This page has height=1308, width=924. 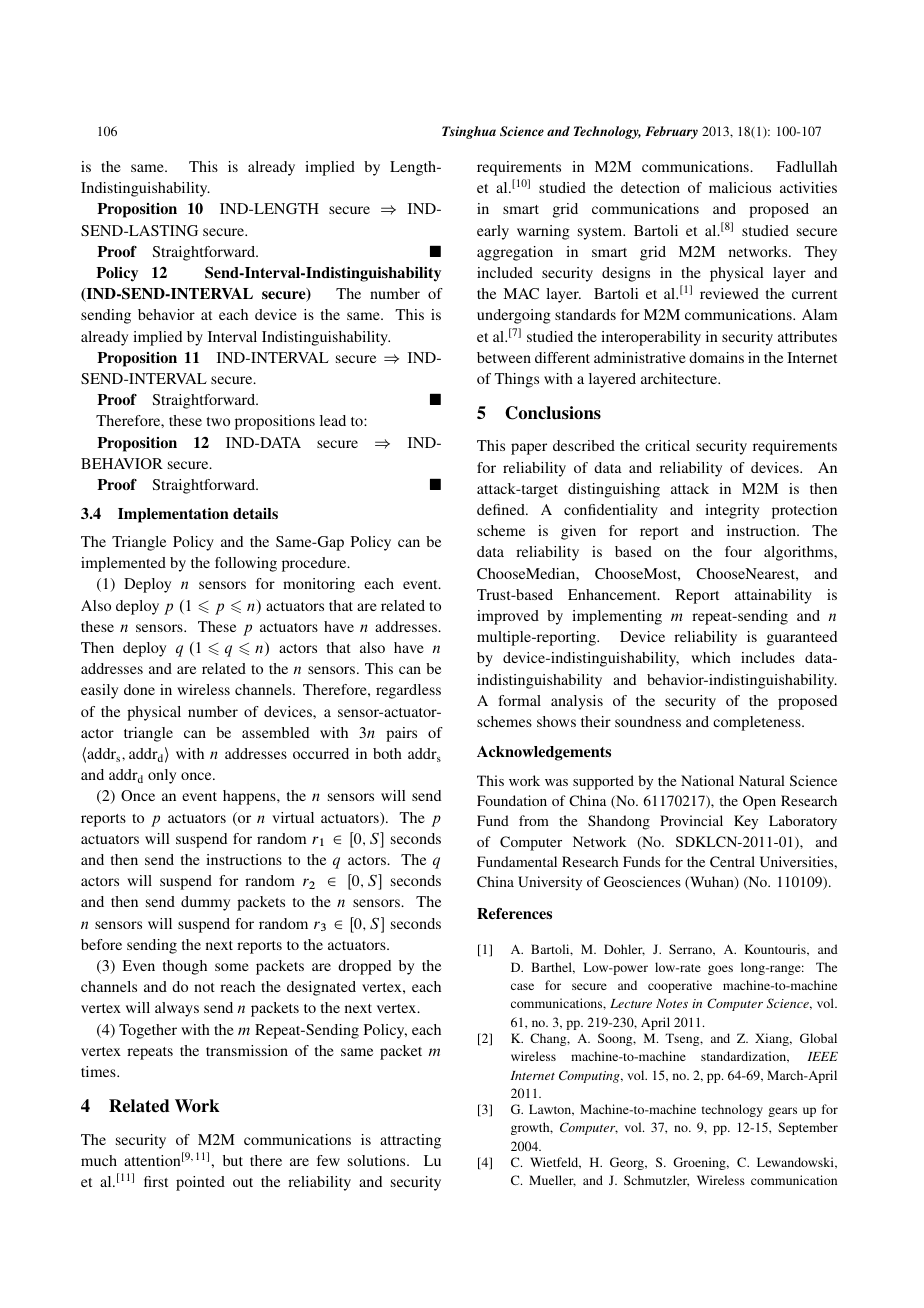 What do you see at coordinates (333, 420) in the page?
I see `lead` at bounding box center [333, 420].
